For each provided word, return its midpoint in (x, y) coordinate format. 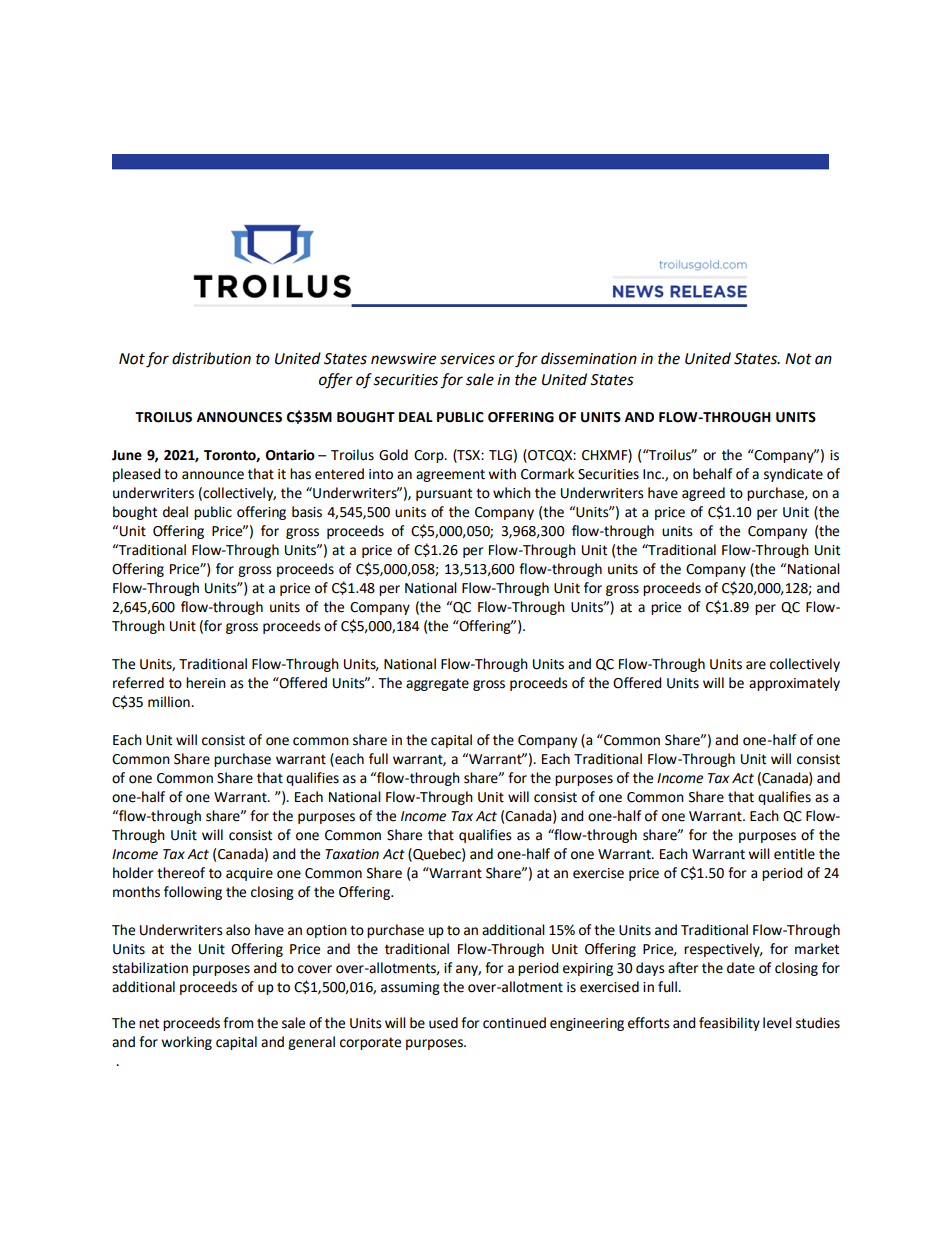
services (467, 359)
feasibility (729, 1024)
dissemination (589, 358)
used (443, 1023)
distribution (211, 358)
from (238, 1023)
